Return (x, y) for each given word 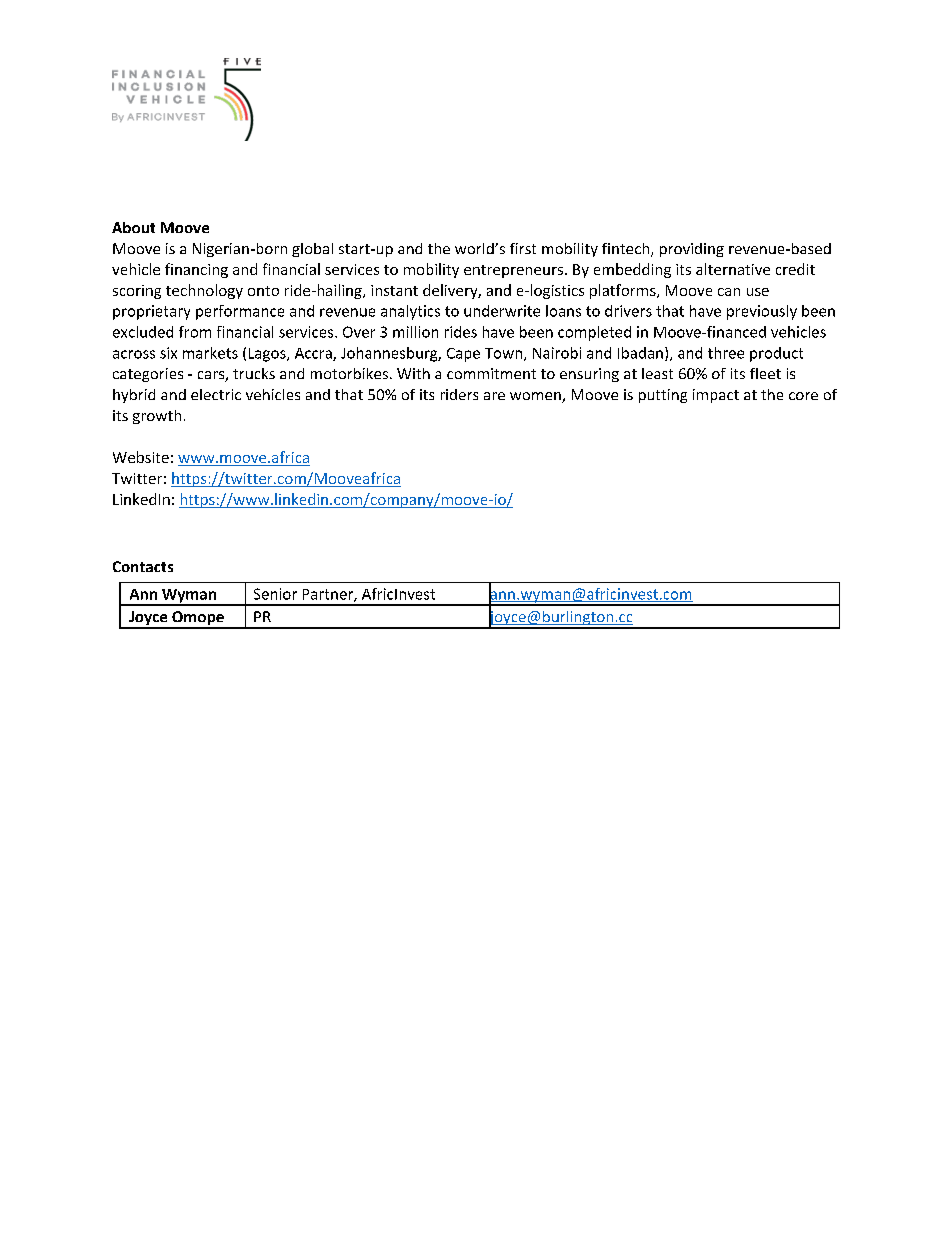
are (494, 396)
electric (216, 394)
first (523, 248)
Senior (275, 594)
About (133, 227)
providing (692, 250)
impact (716, 396)
